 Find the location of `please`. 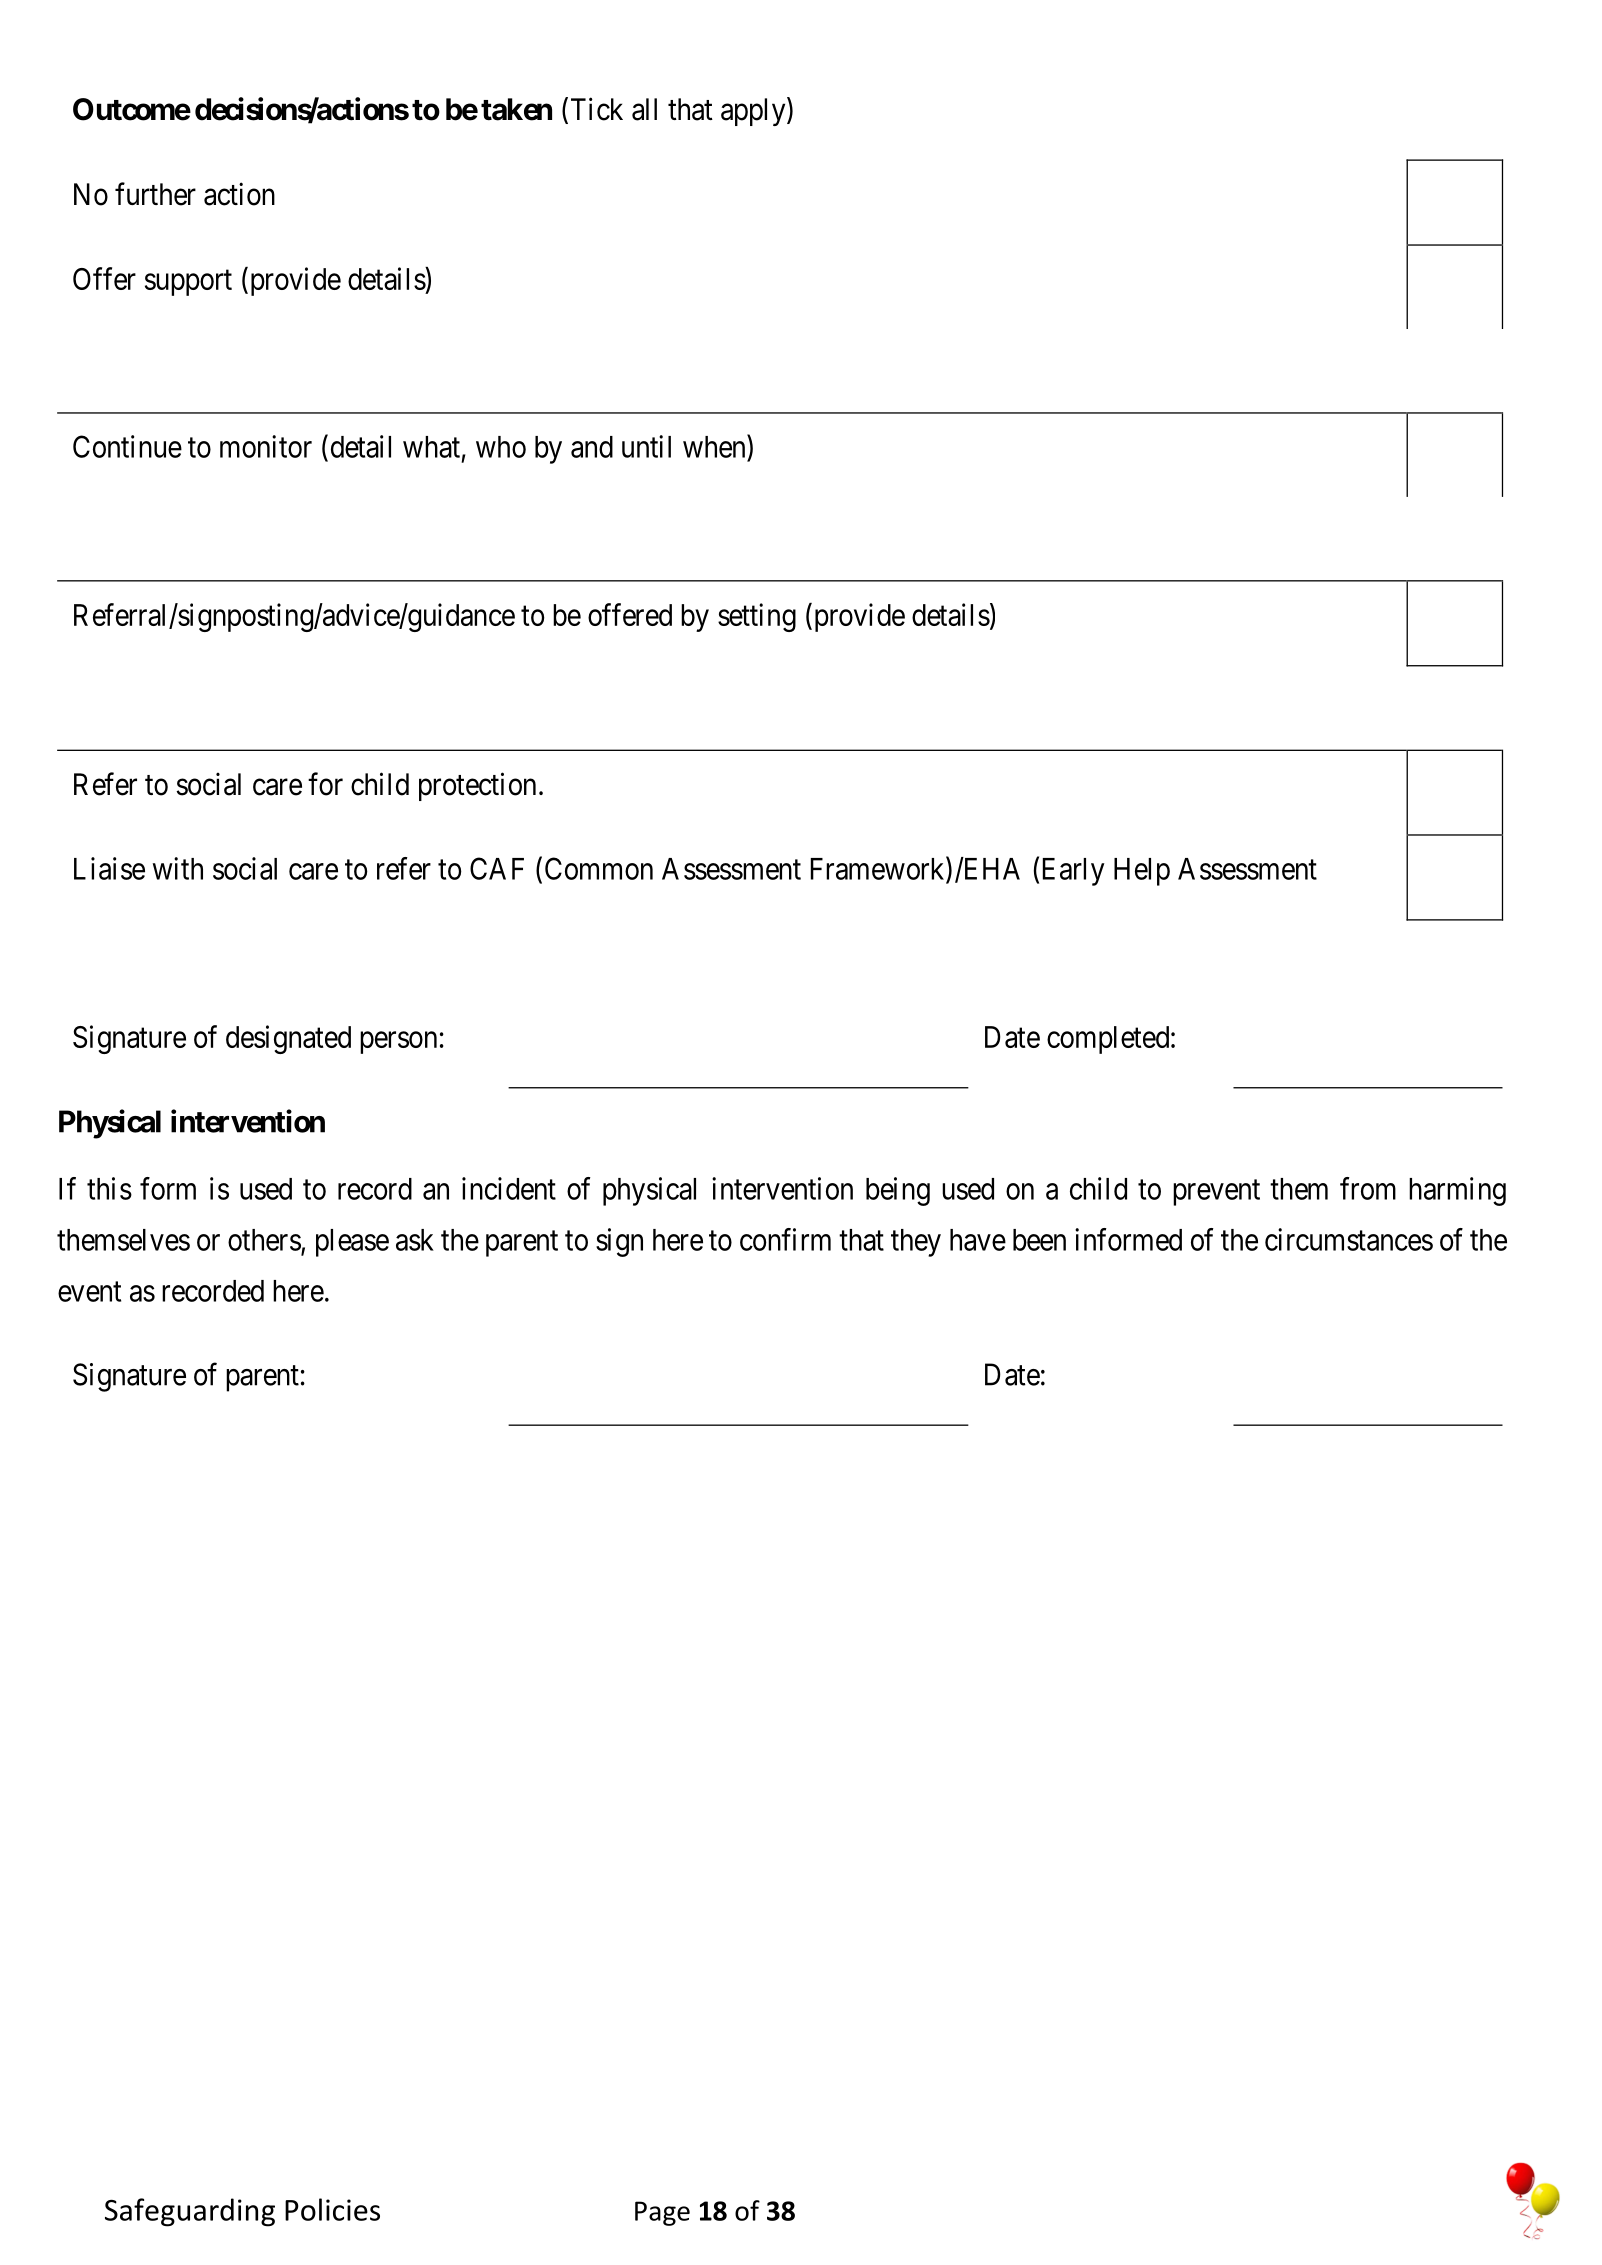

please is located at coordinates (352, 1243).
